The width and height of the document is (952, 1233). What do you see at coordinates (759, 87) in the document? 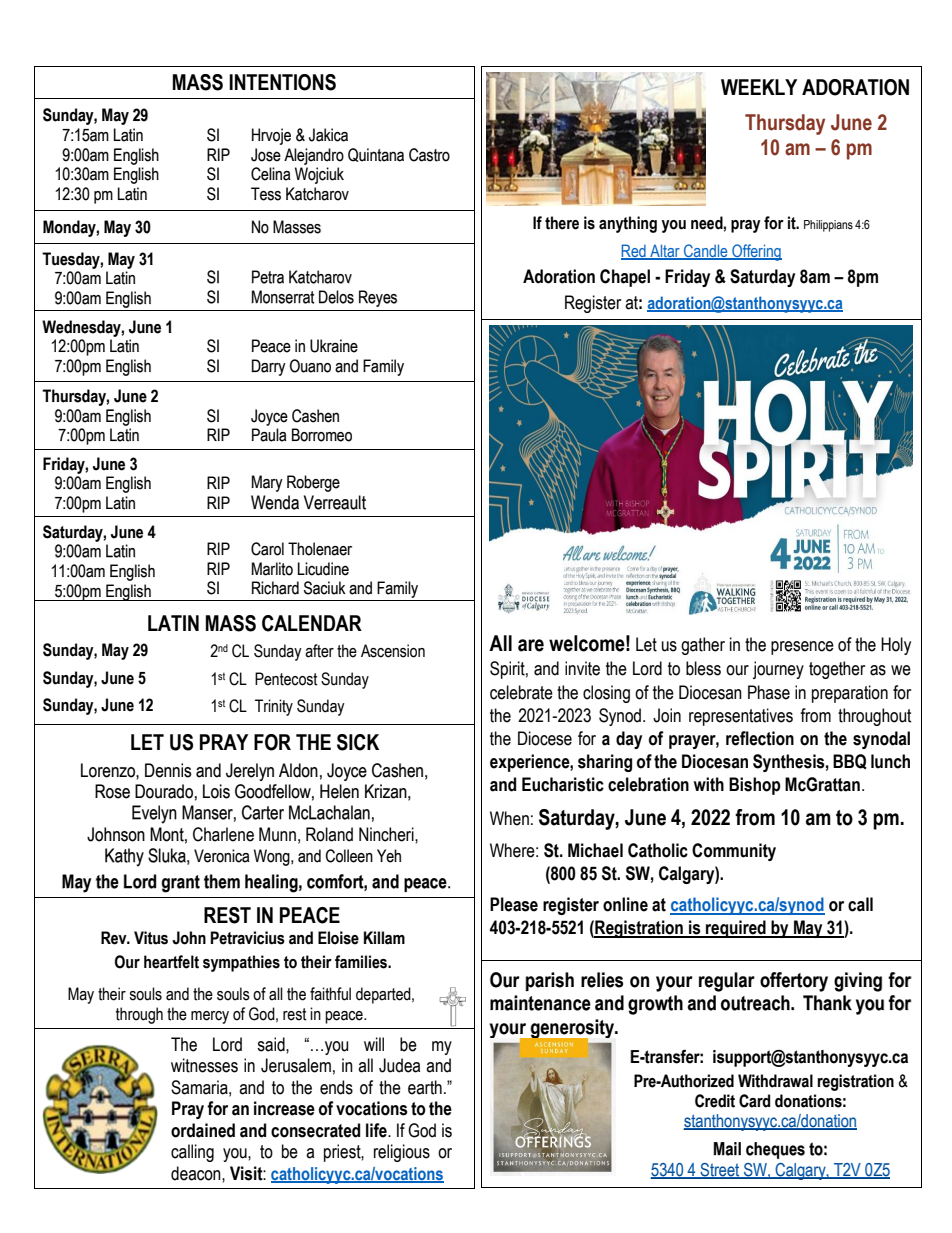
I see `WEEKLY` at bounding box center [759, 87].
